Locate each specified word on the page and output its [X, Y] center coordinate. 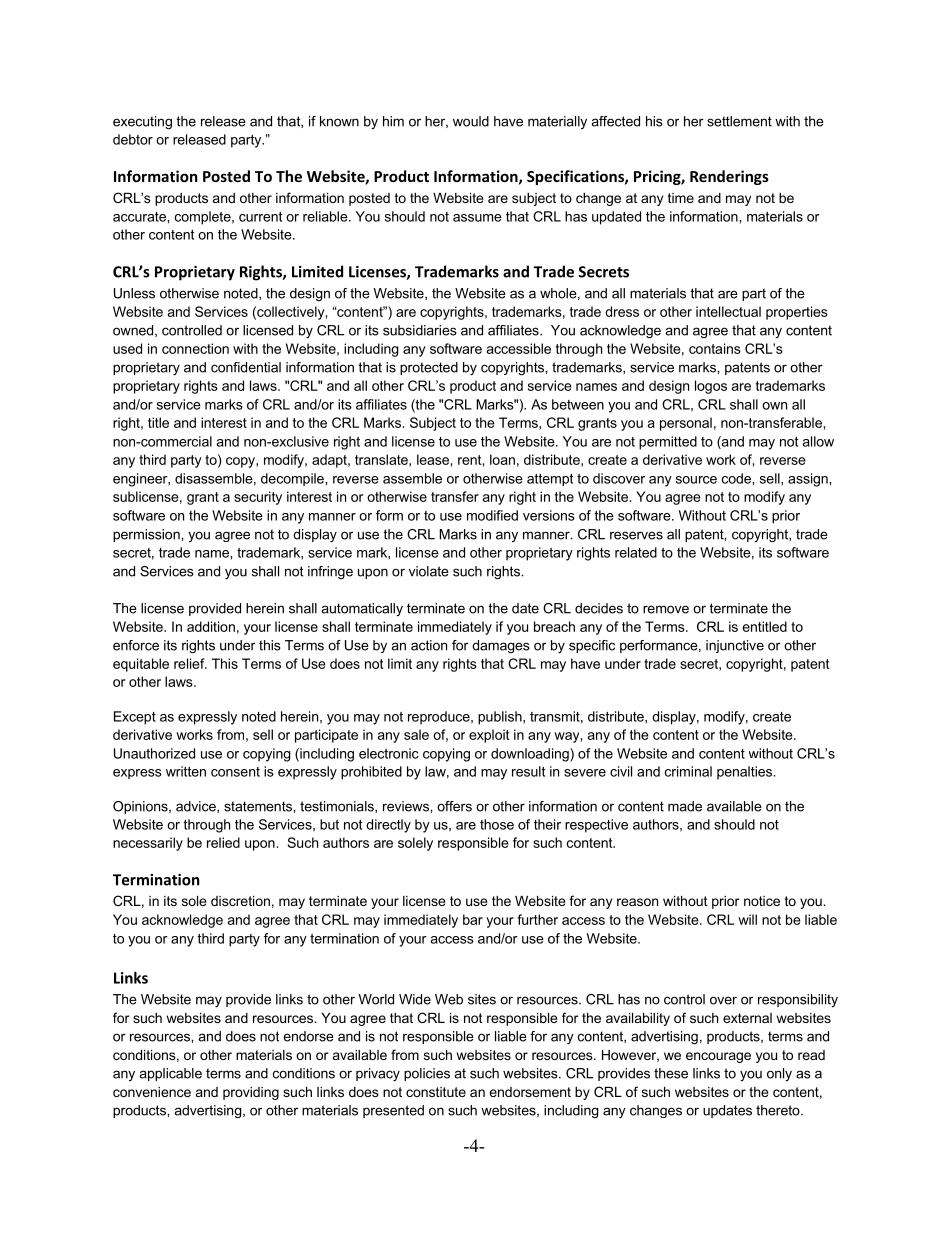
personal [686, 424]
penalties [746, 773]
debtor [133, 139]
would [471, 121]
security [258, 498]
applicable [171, 1074]
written [186, 771]
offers [454, 806]
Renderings [729, 177]
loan [502, 459]
